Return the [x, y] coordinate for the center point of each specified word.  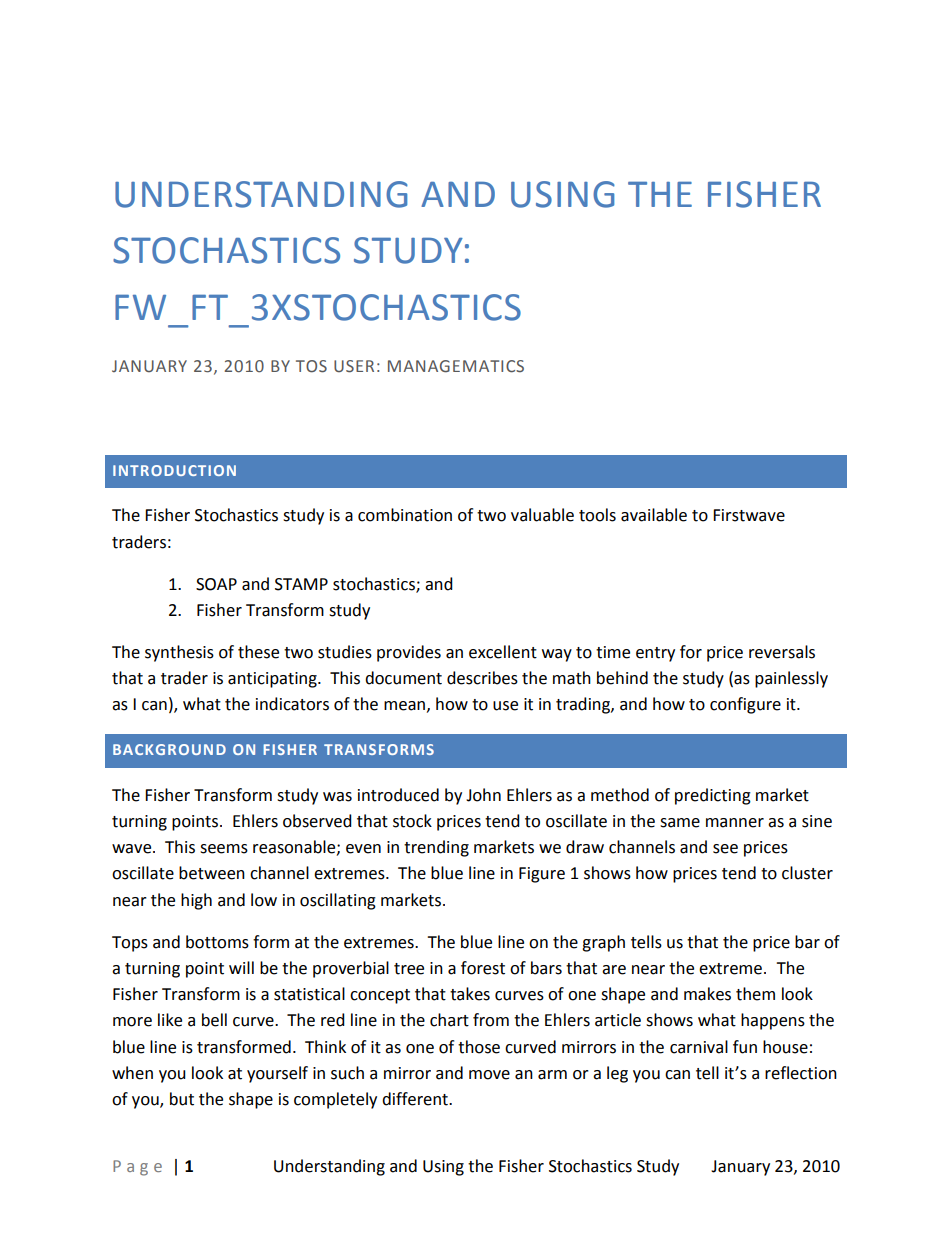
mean [404, 706]
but [182, 1099]
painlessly [791, 679]
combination [405, 515]
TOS [311, 366]
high [196, 901]
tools [597, 515]
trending [436, 848]
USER [354, 366]
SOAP [216, 584]
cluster [807, 873]
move [489, 1075]
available [654, 515]
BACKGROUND [169, 749]
